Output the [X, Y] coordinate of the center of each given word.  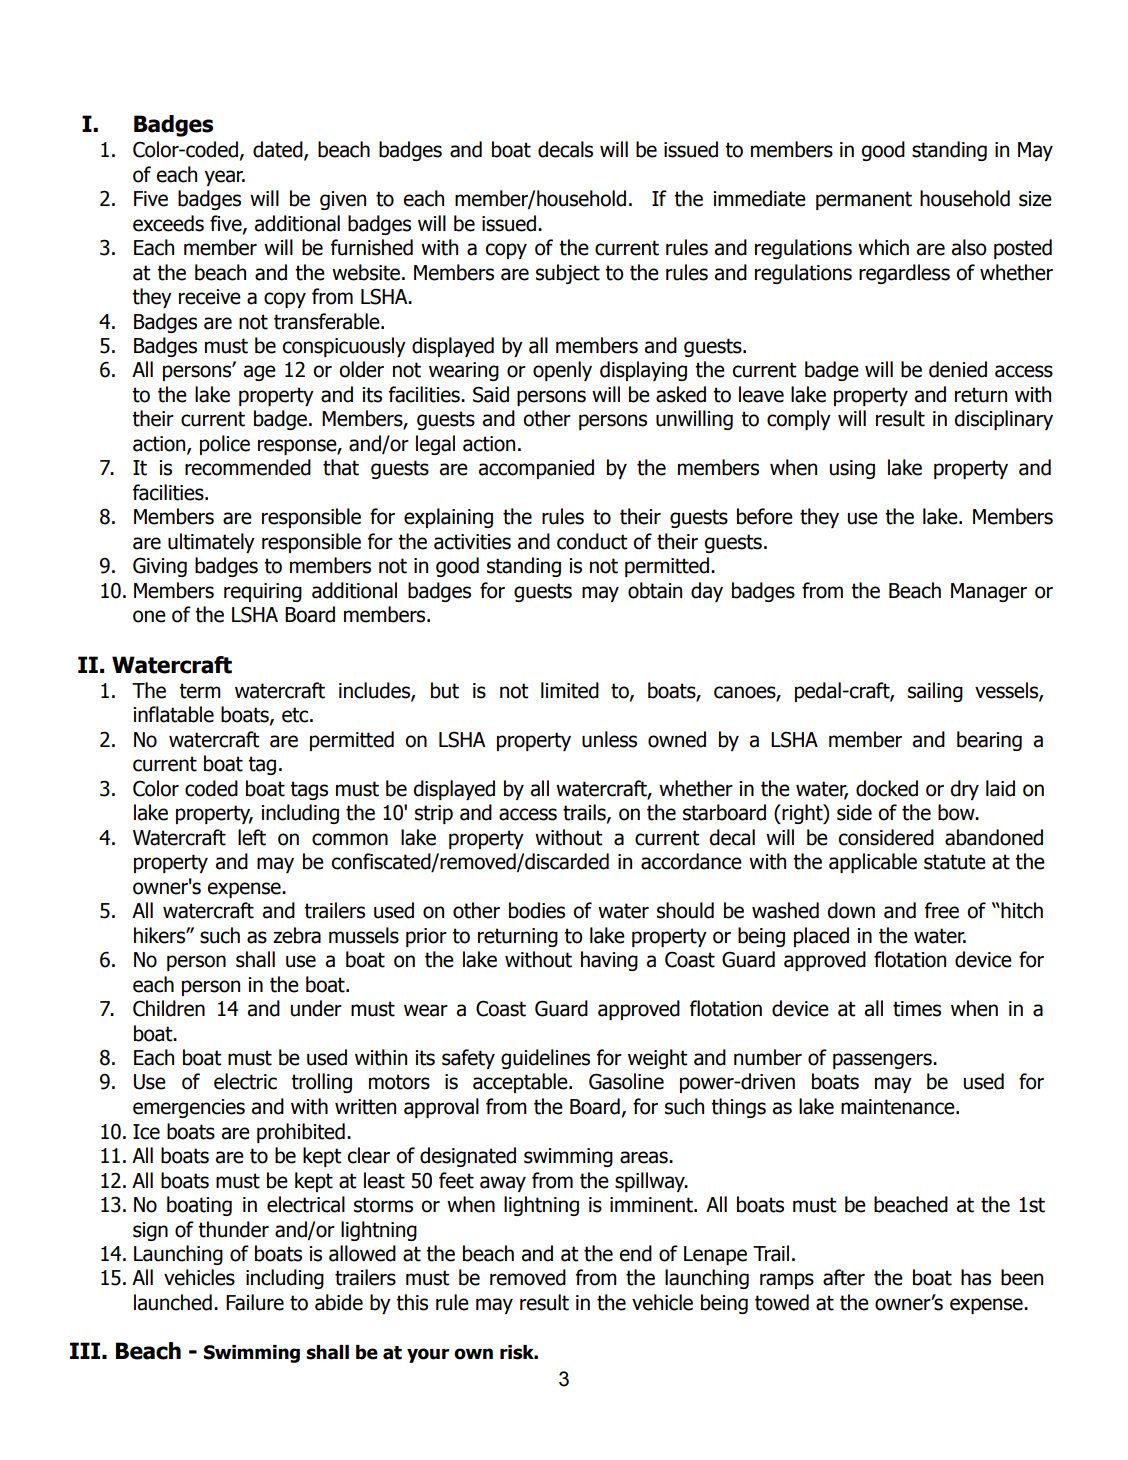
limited [570, 690]
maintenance [899, 1107]
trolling [321, 1083]
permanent [864, 200]
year [225, 178]
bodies [537, 910]
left [252, 837]
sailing [935, 692]
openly [562, 371]
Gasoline [626, 1081]
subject [568, 274]
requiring [263, 592]
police [225, 445]
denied [958, 369]
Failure [255, 1302]
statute [955, 862]
